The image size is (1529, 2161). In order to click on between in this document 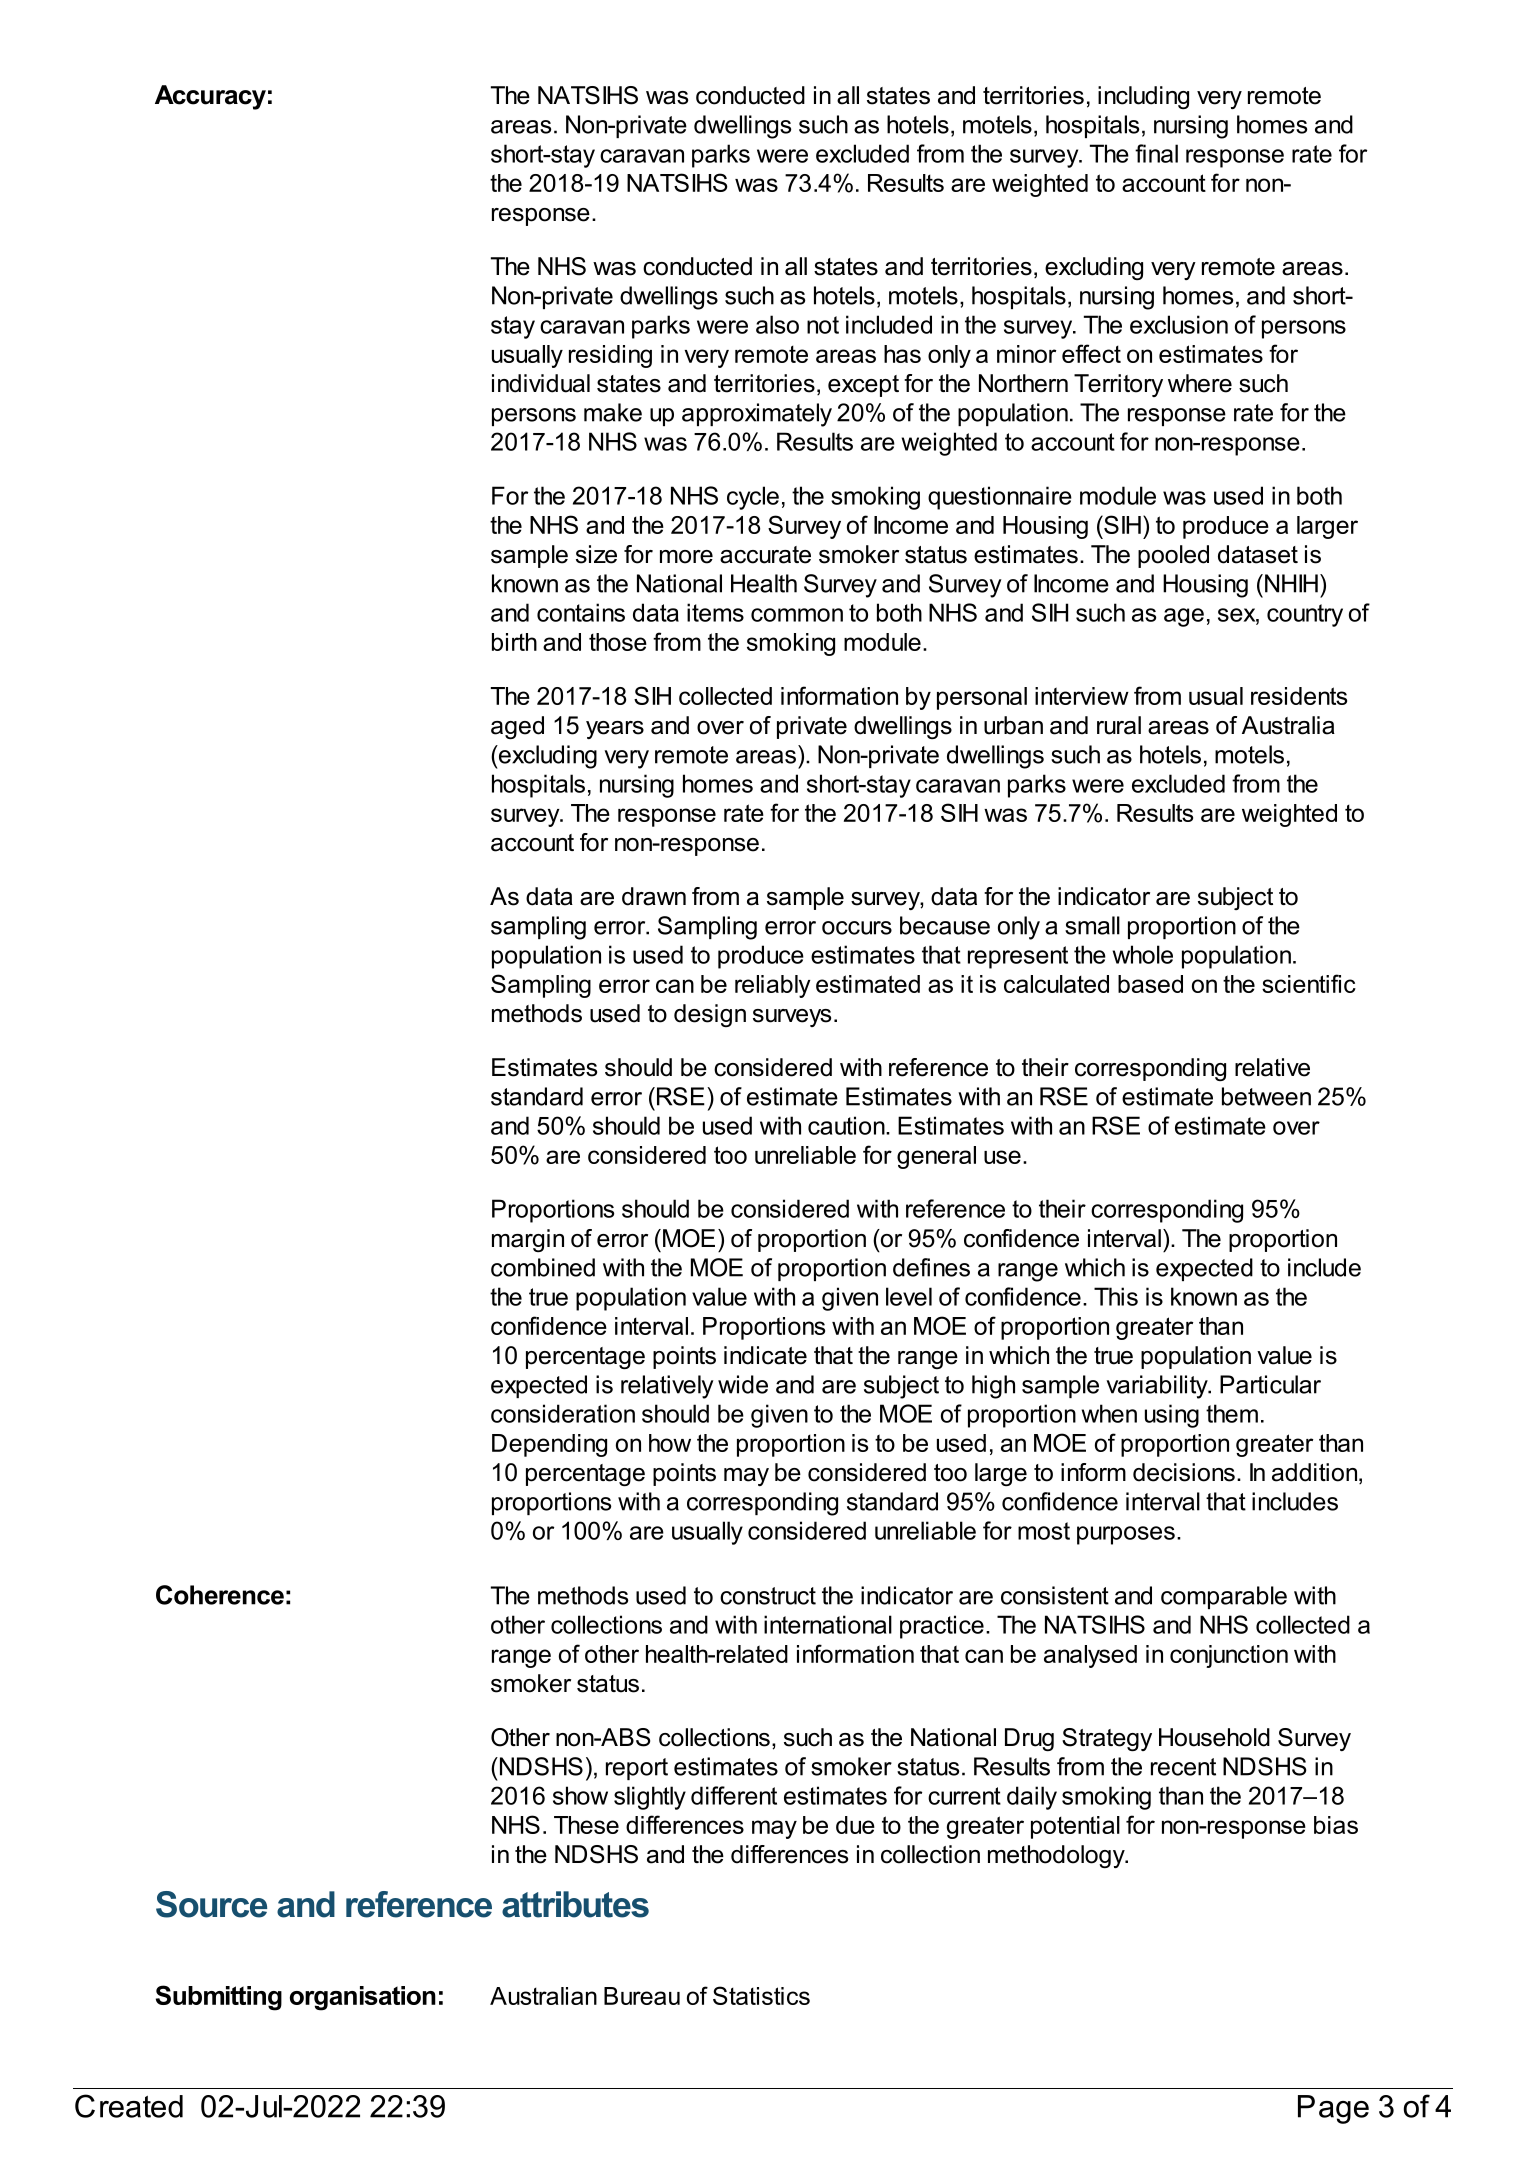, I will do `click(1266, 1096)`.
